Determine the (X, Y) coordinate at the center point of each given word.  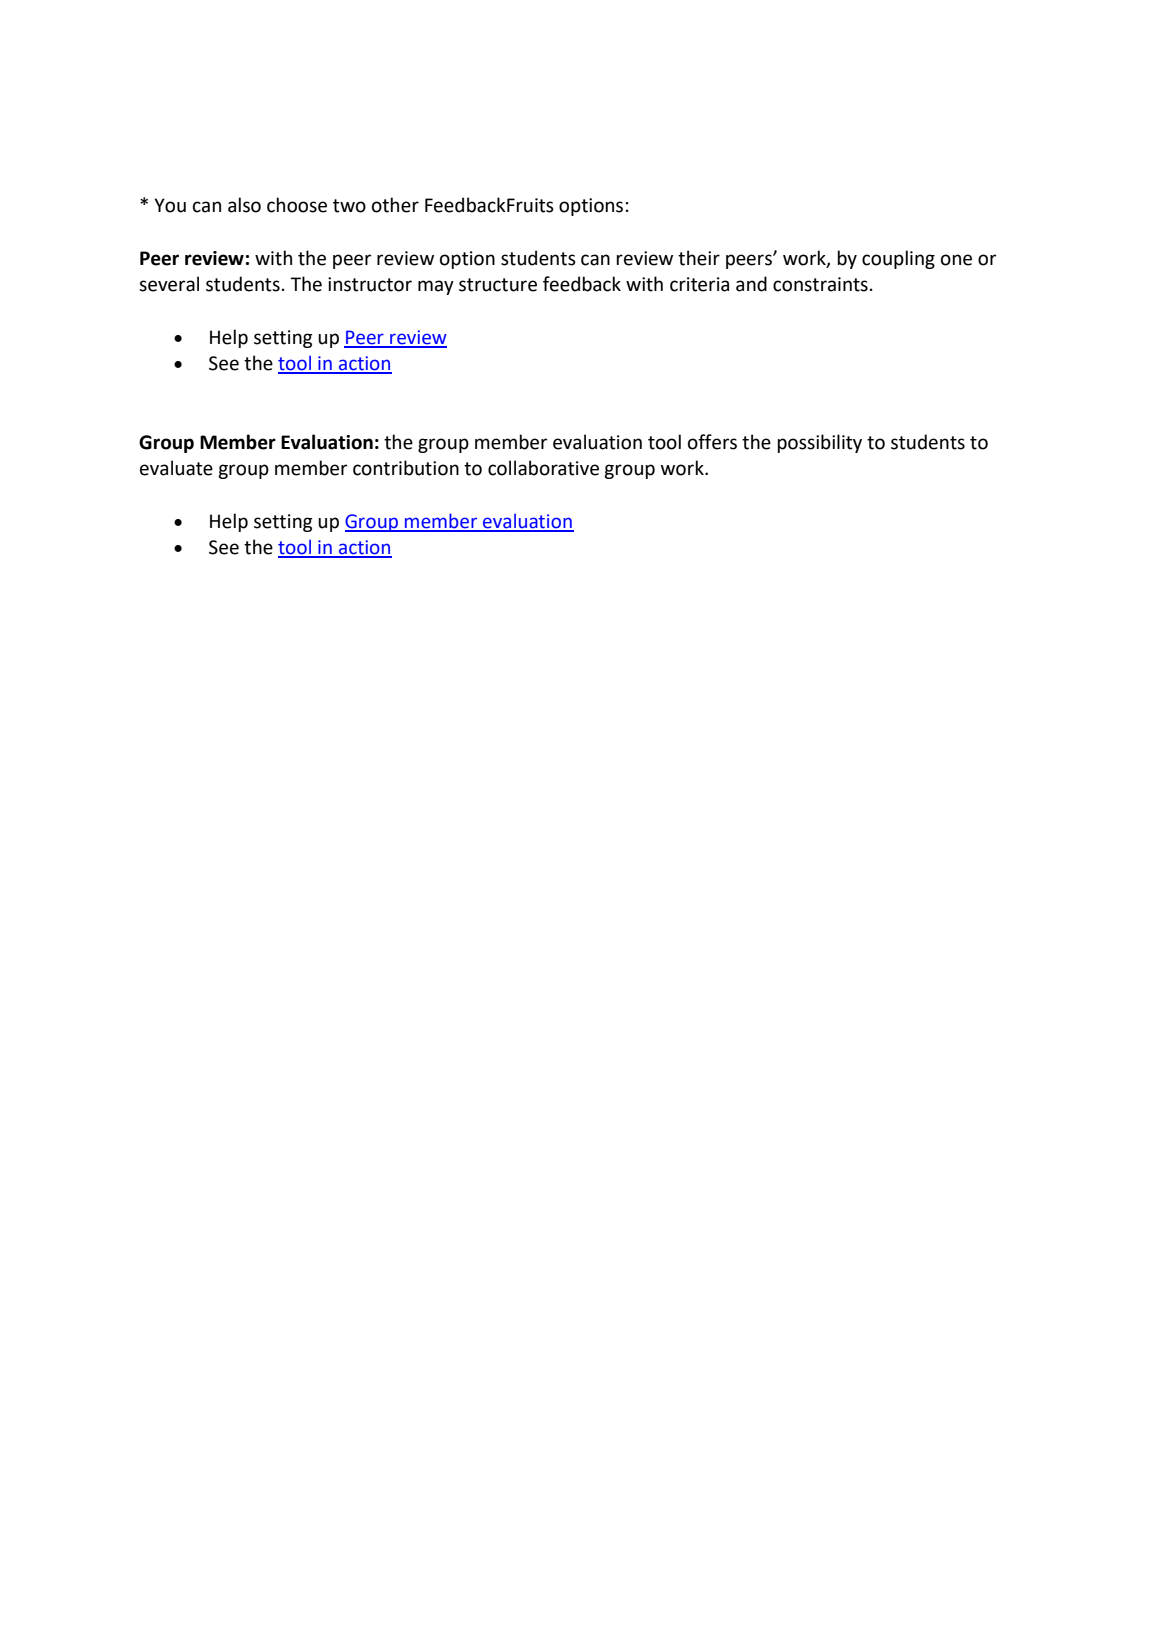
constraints (820, 284)
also (244, 205)
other (395, 205)
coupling (898, 259)
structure (498, 285)
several (169, 284)
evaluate (176, 468)
